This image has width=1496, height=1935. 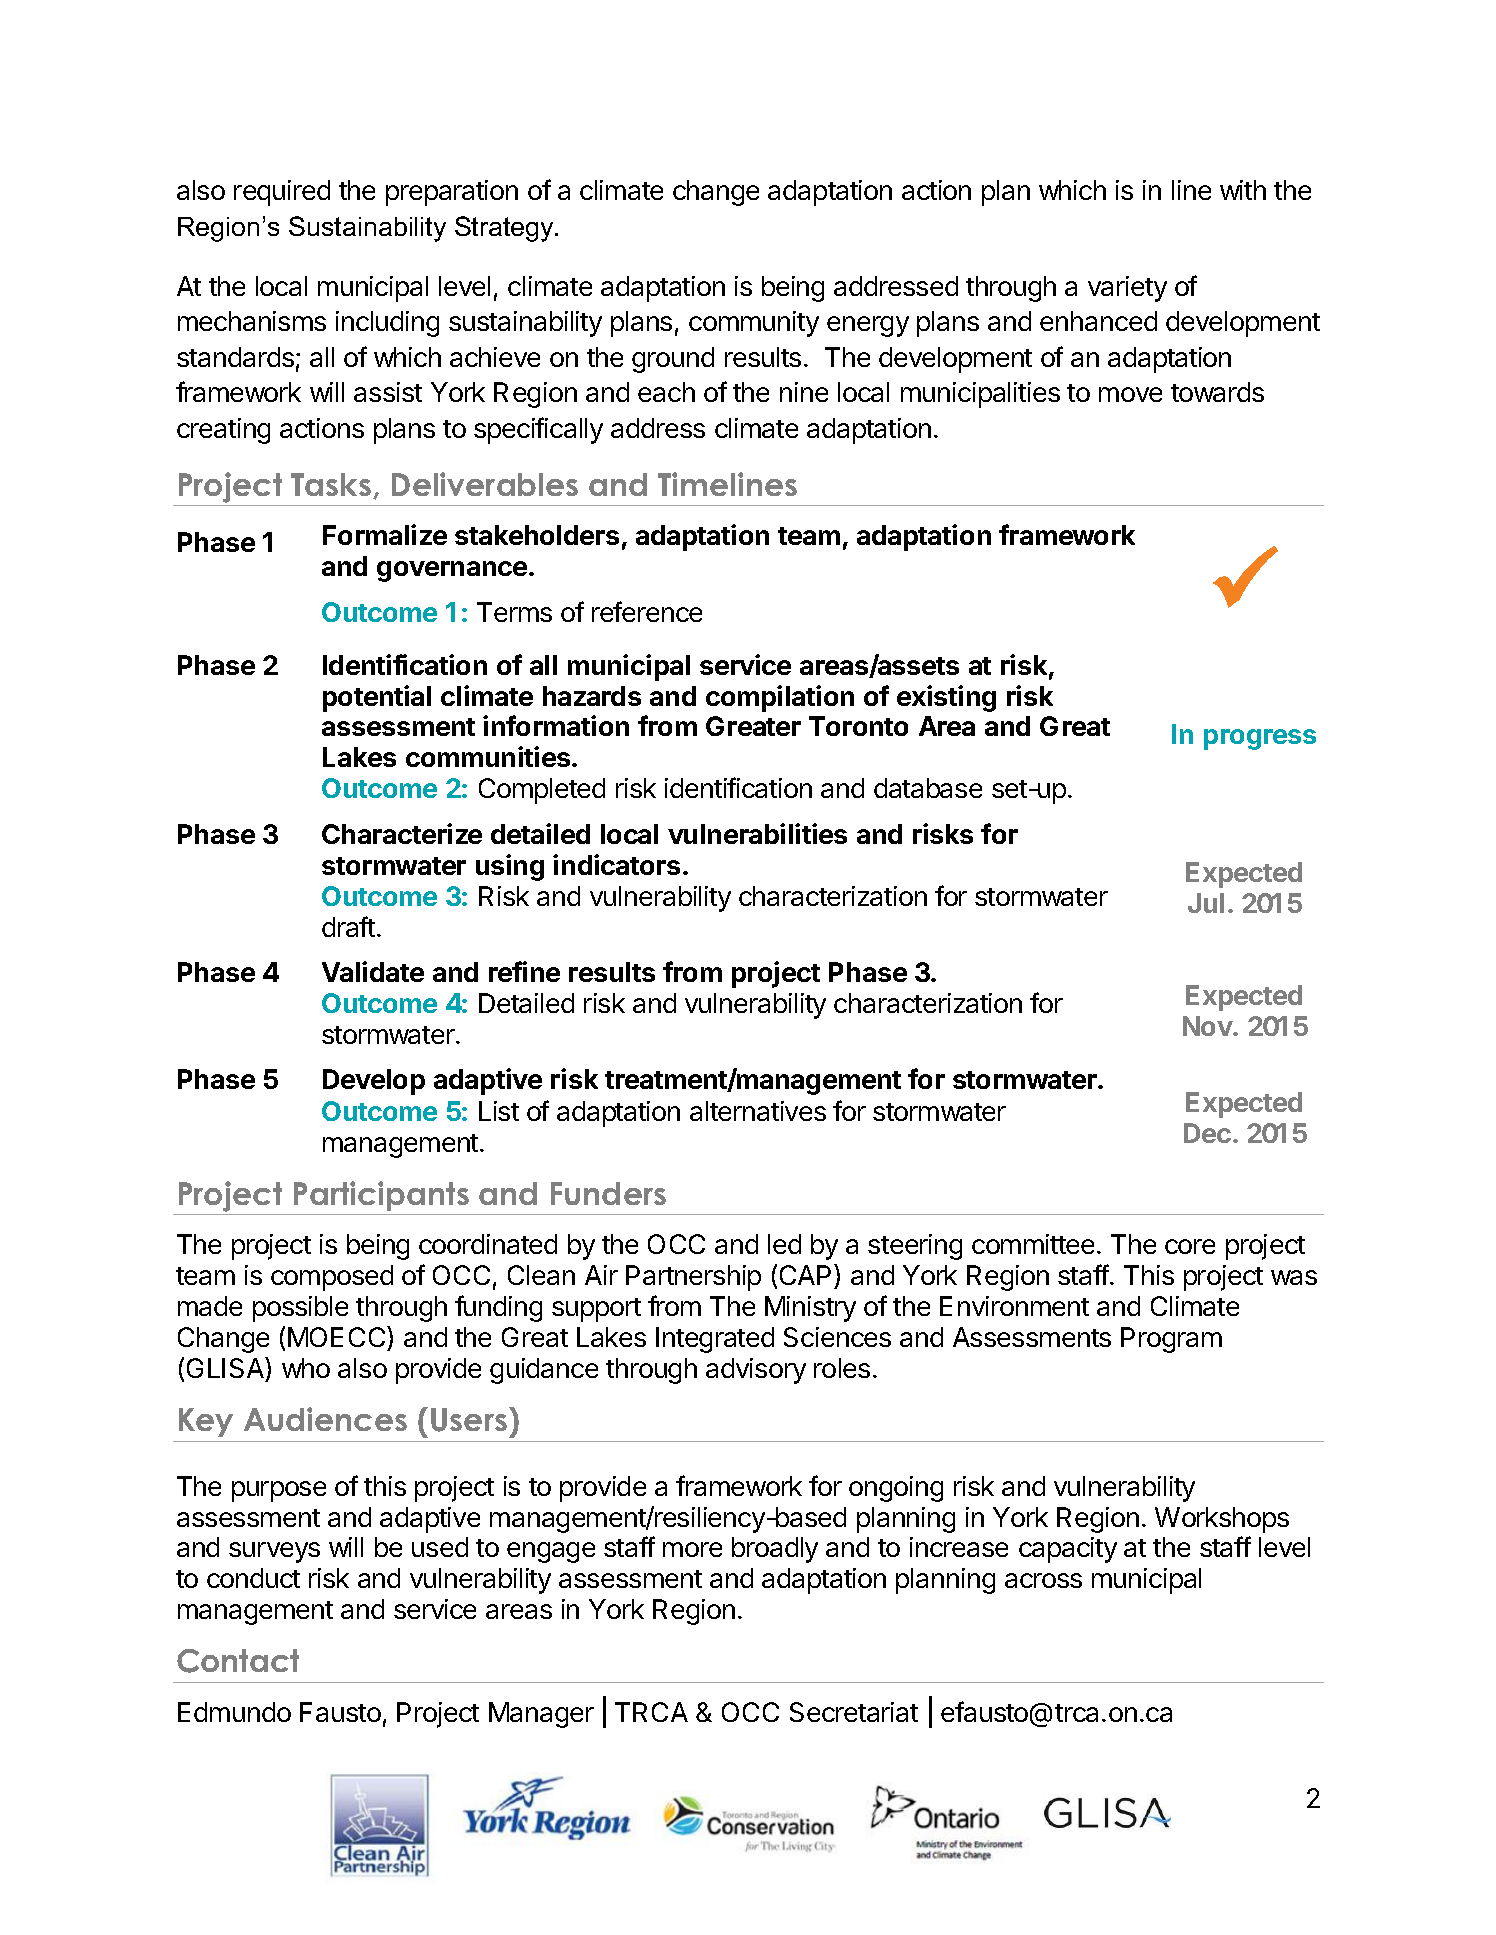 What do you see at coordinates (238, 1661) in the image?
I see `Contact` at bounding box center [238, 1661].
